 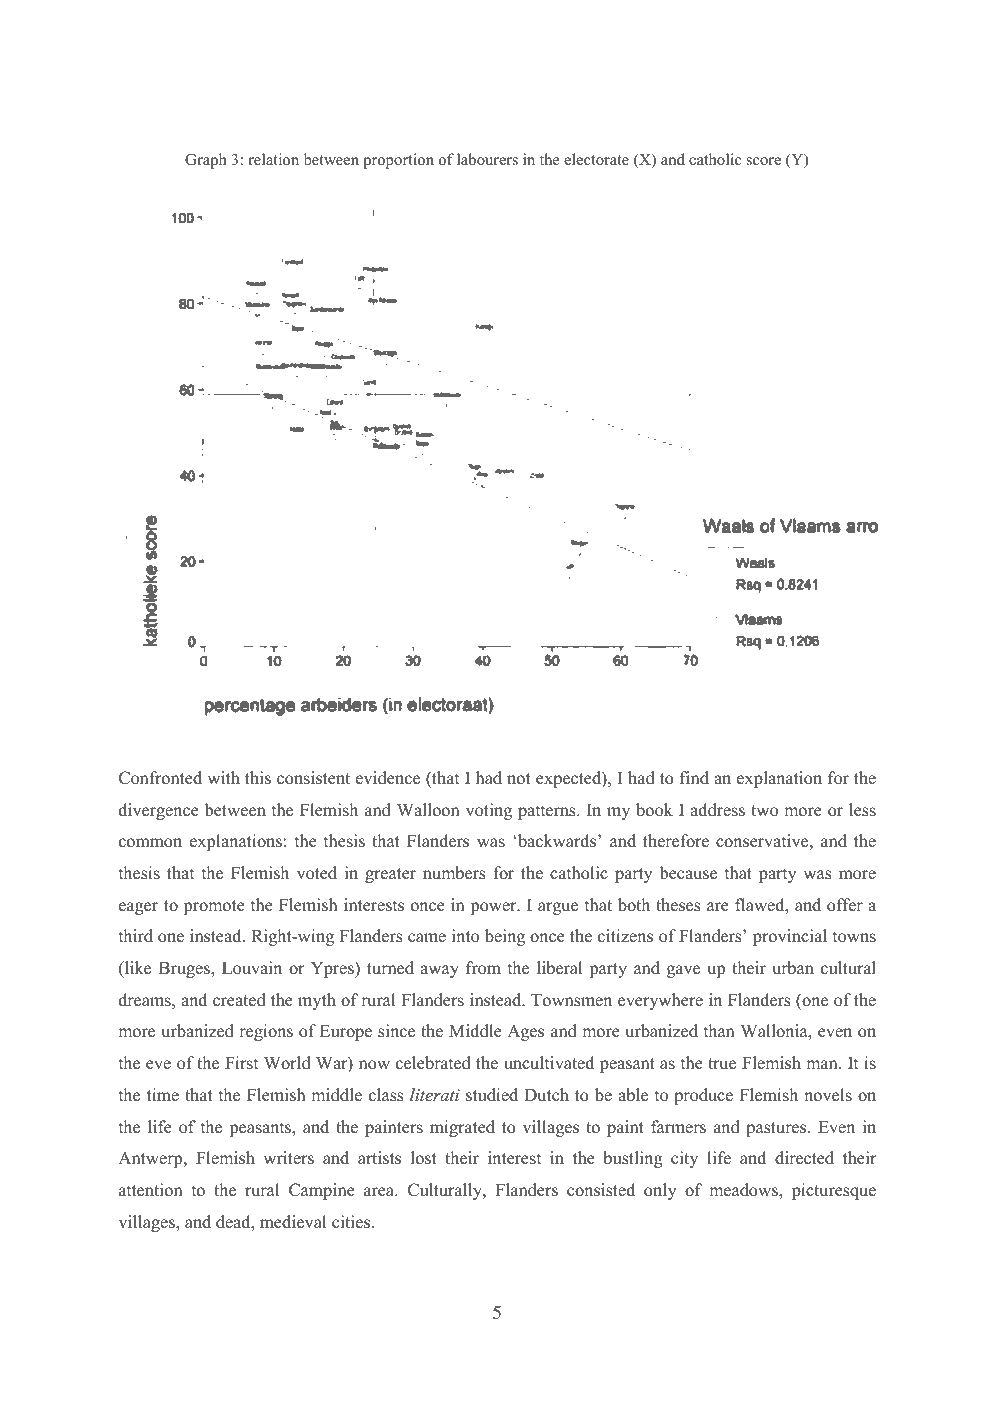 What do you see at coordinates (519, 779) in the page?
I see `not` at bounding box center [519, 779].
